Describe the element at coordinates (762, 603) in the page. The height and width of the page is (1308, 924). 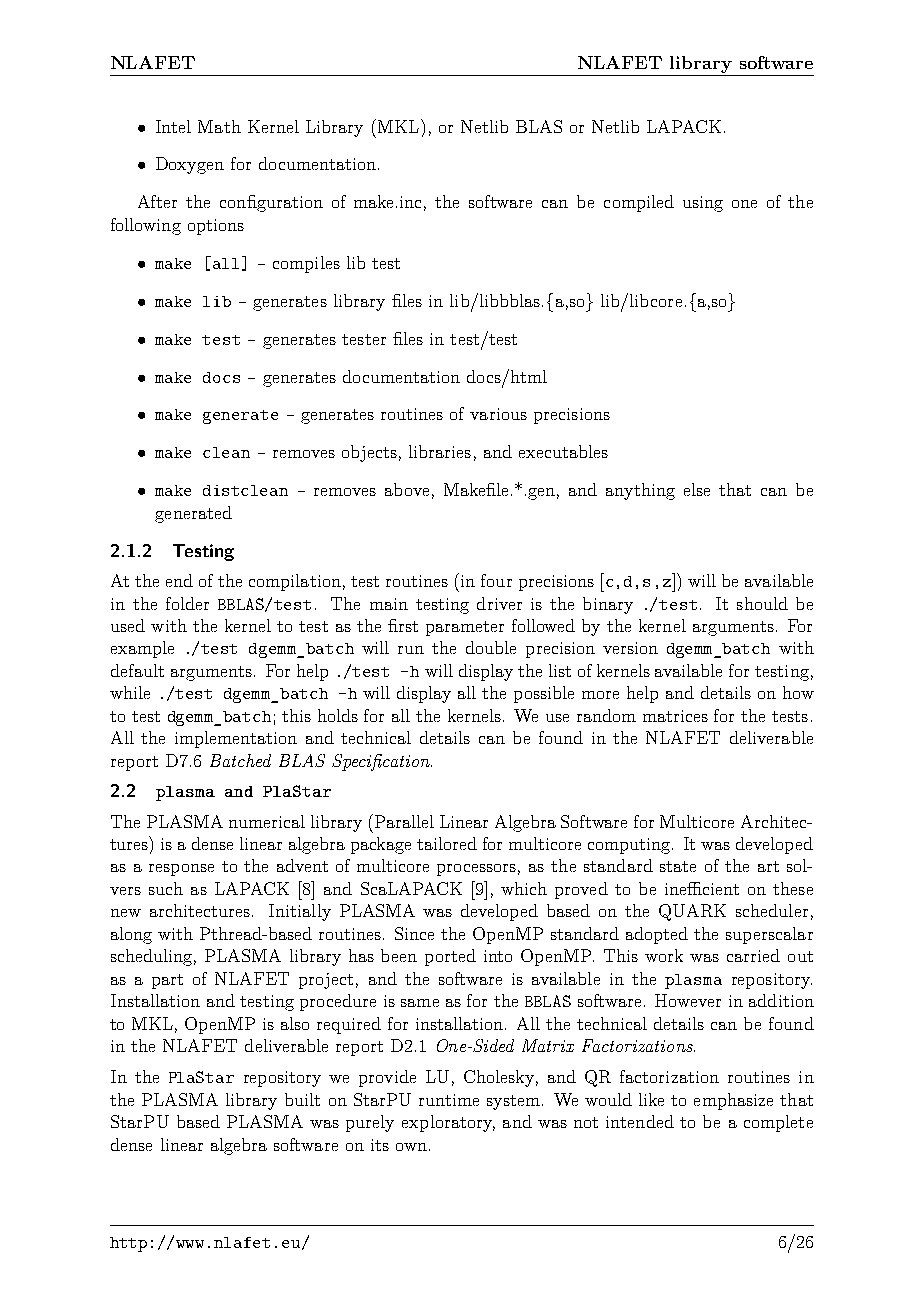
I see `should` at that location.
